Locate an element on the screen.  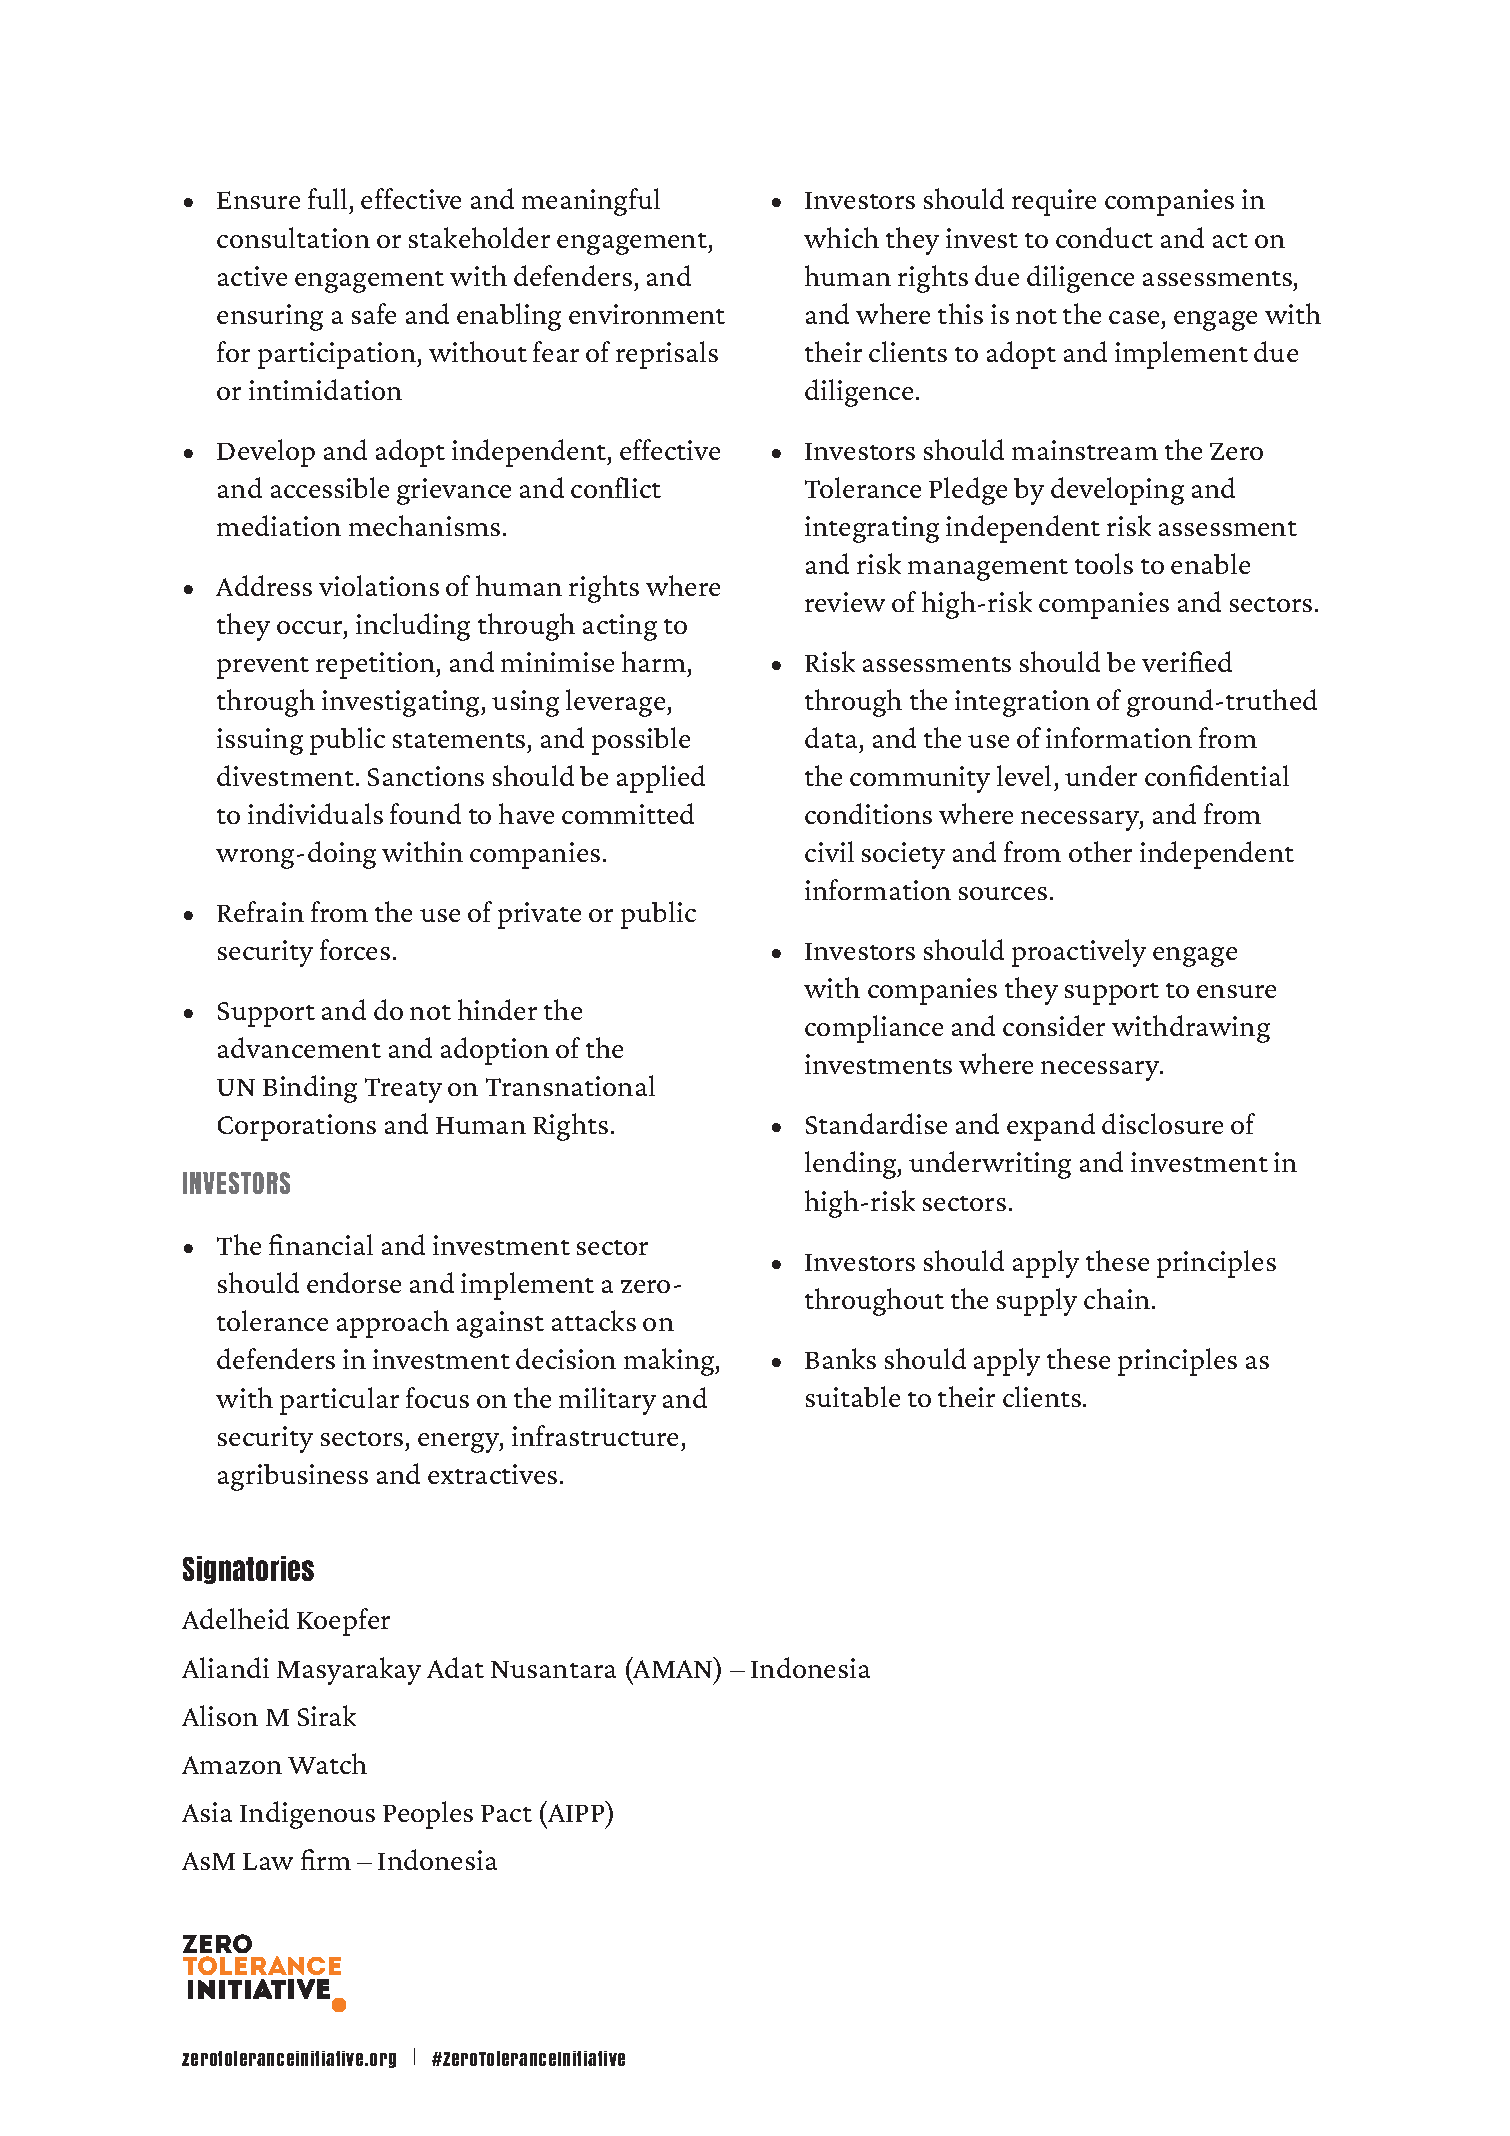
conduct is located at coordinates (1104, 237).
